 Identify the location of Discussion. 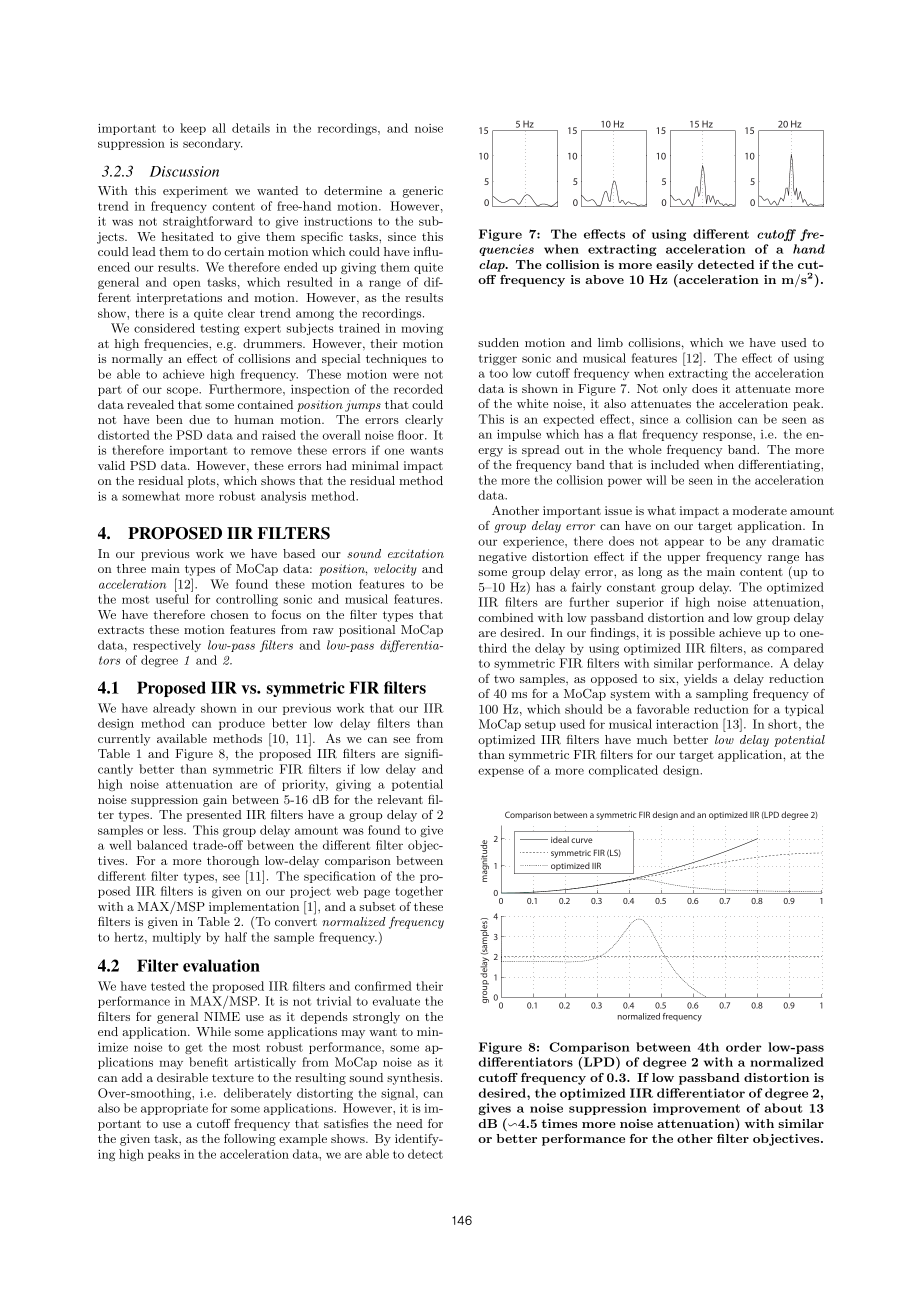
(184, 171).
